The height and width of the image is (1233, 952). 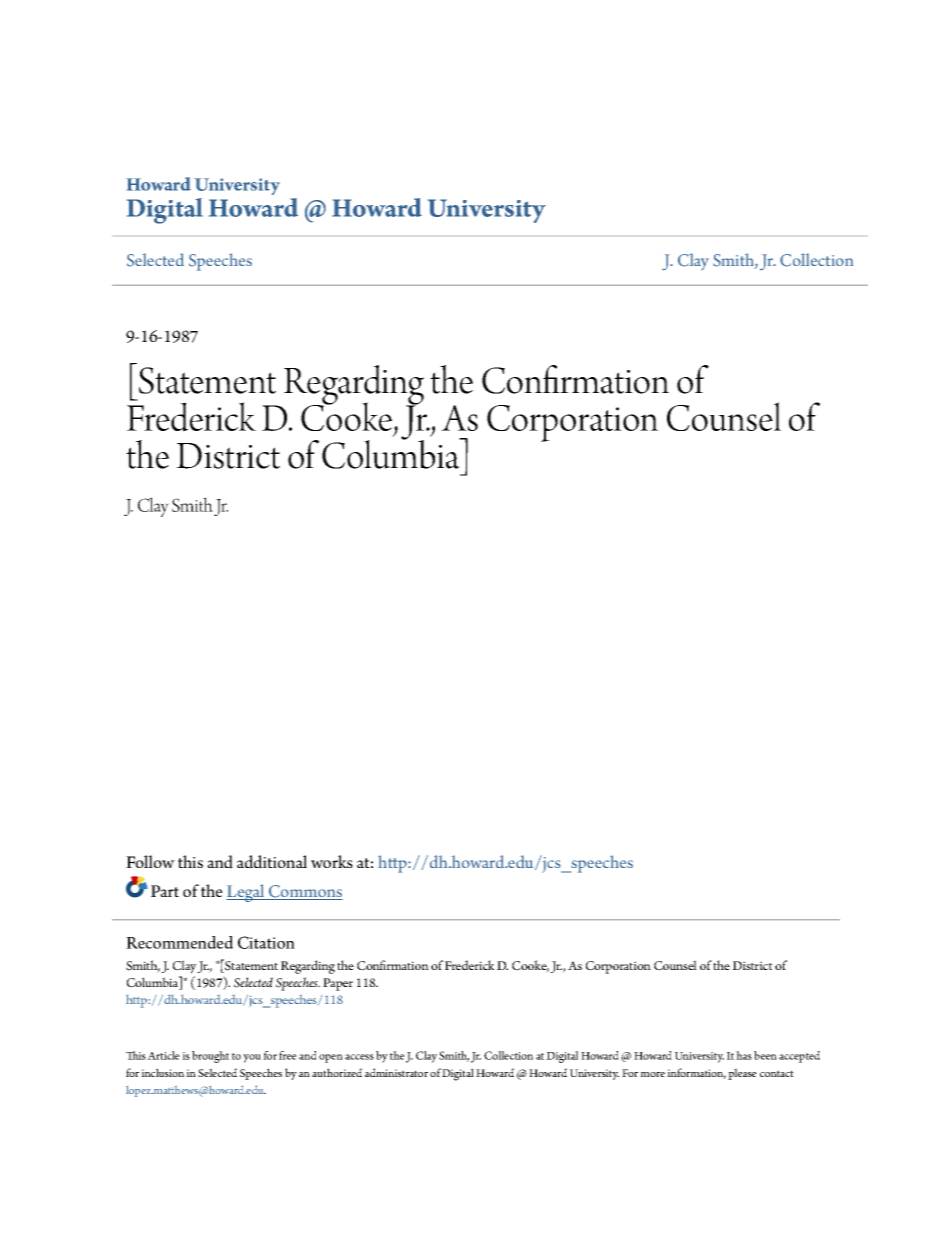 I want to click on additional, so click(x=272, y=862).
